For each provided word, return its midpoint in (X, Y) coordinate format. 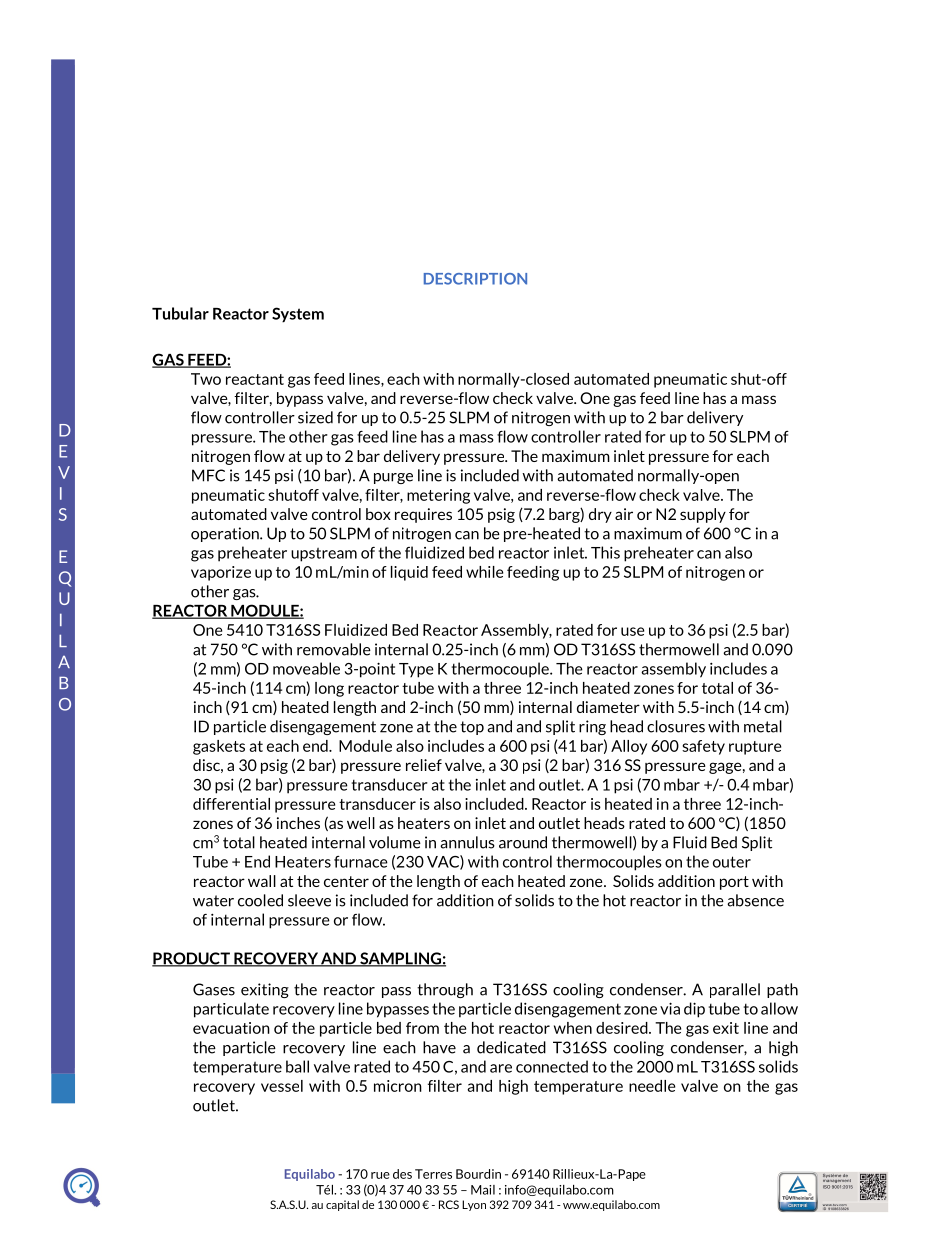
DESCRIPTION (475, 279)
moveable (306, 668)
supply (703, 515)
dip (694, 1010)
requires (423, 515)
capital (342, 1205)
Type (416, 670)
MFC (208, 475)
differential (231, 804)
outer (732, 862)
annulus (467, 842)
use (632, 631)
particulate (231, 1010)
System (298, 315)
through (445, 990)
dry (600, 515)
